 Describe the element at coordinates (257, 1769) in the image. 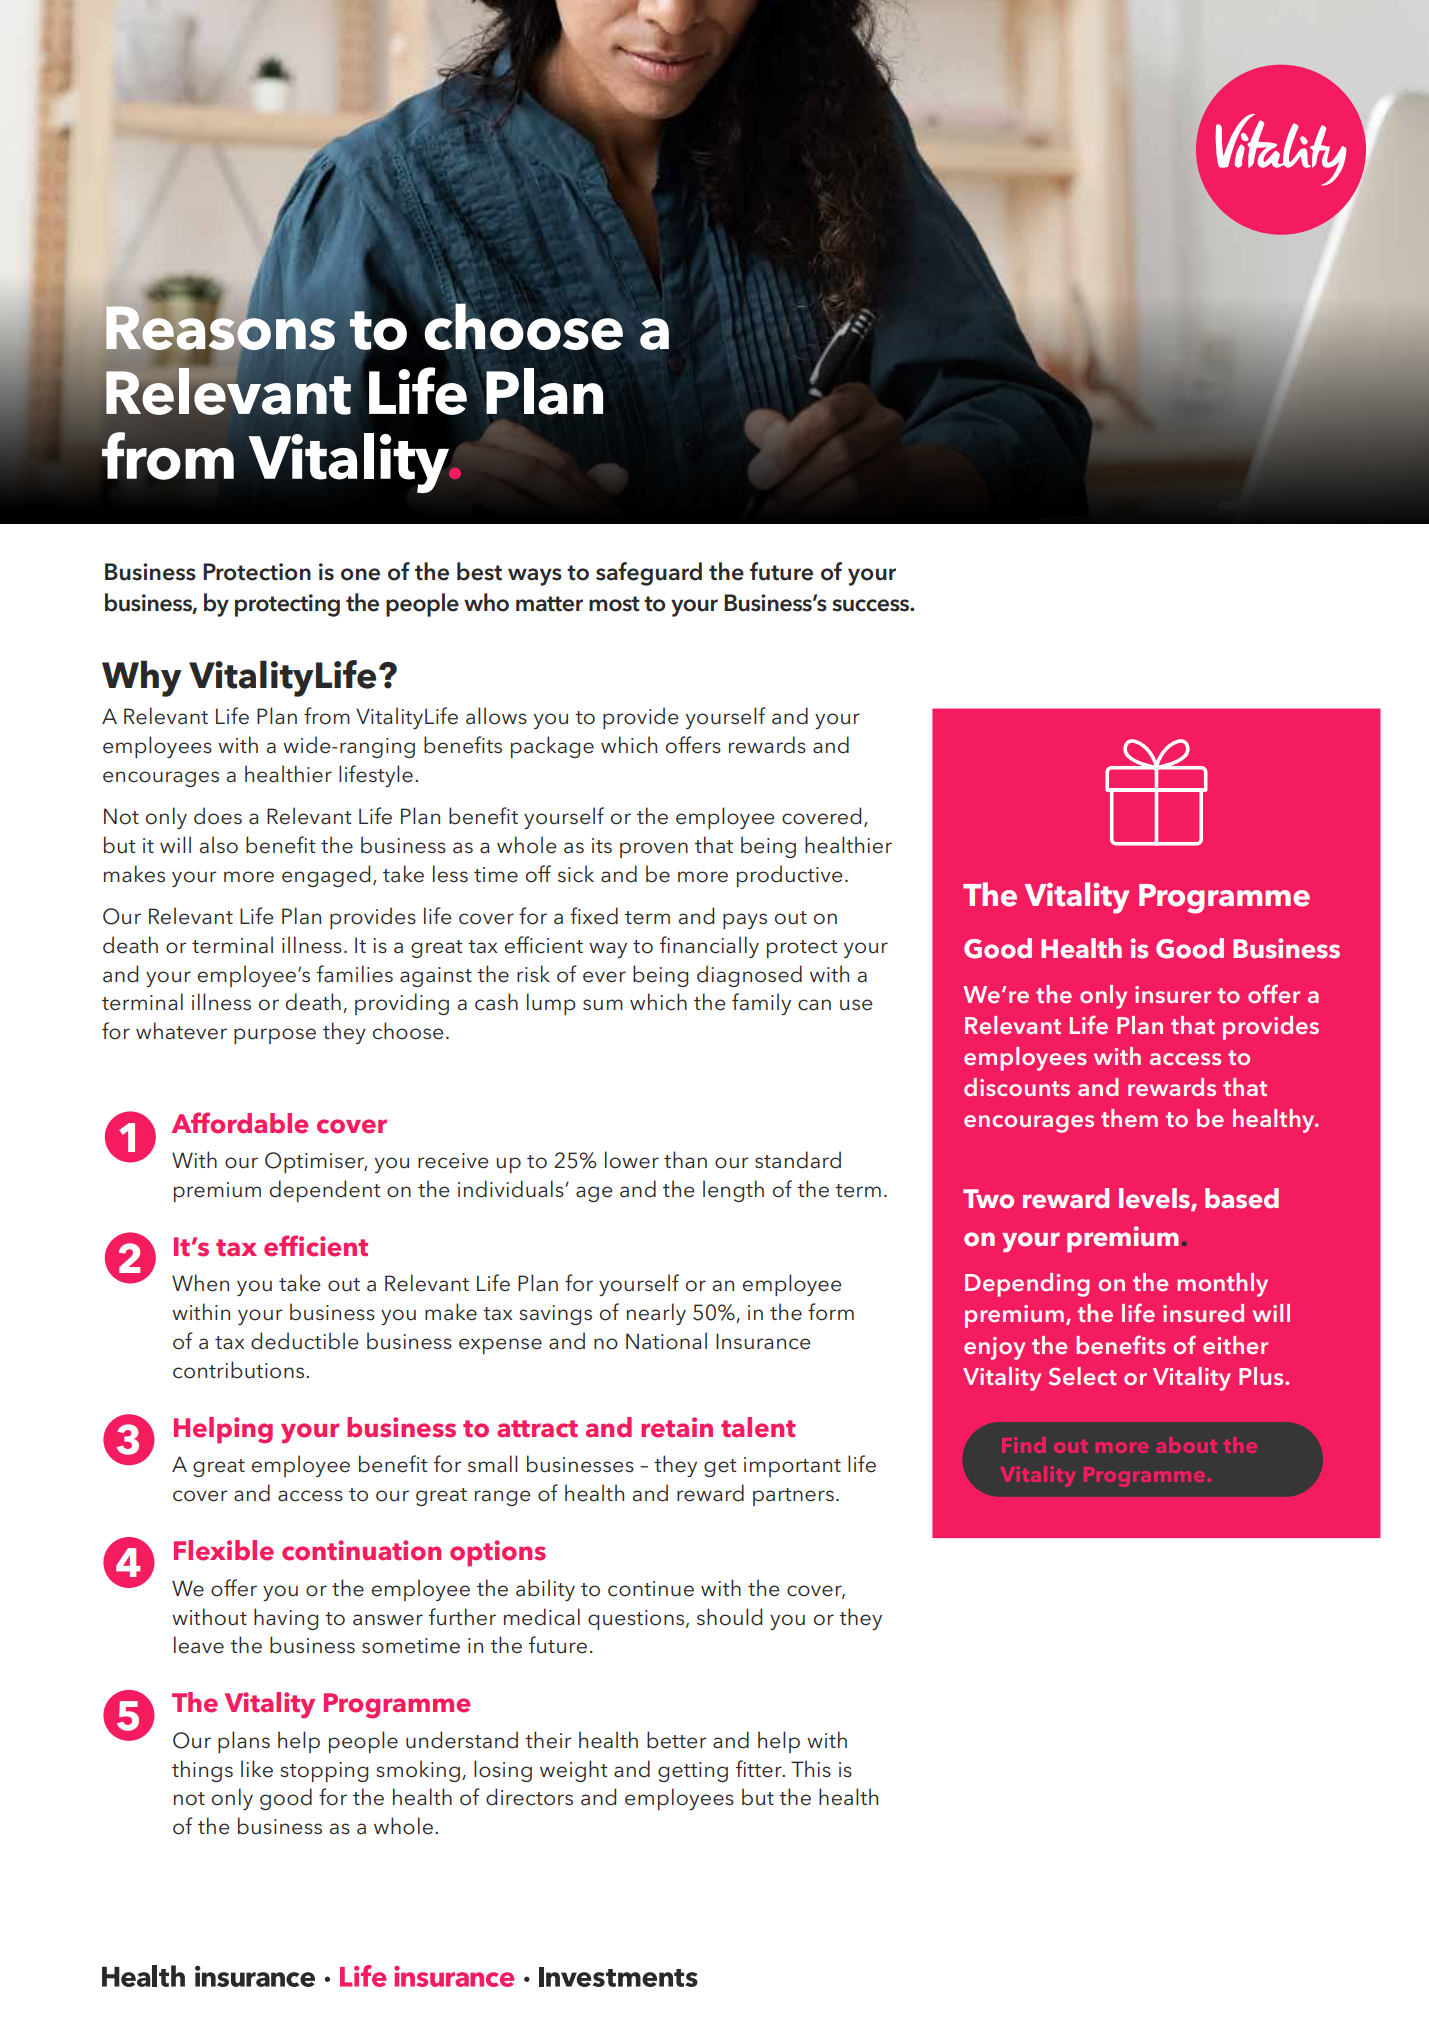

I see `like` at that location.
